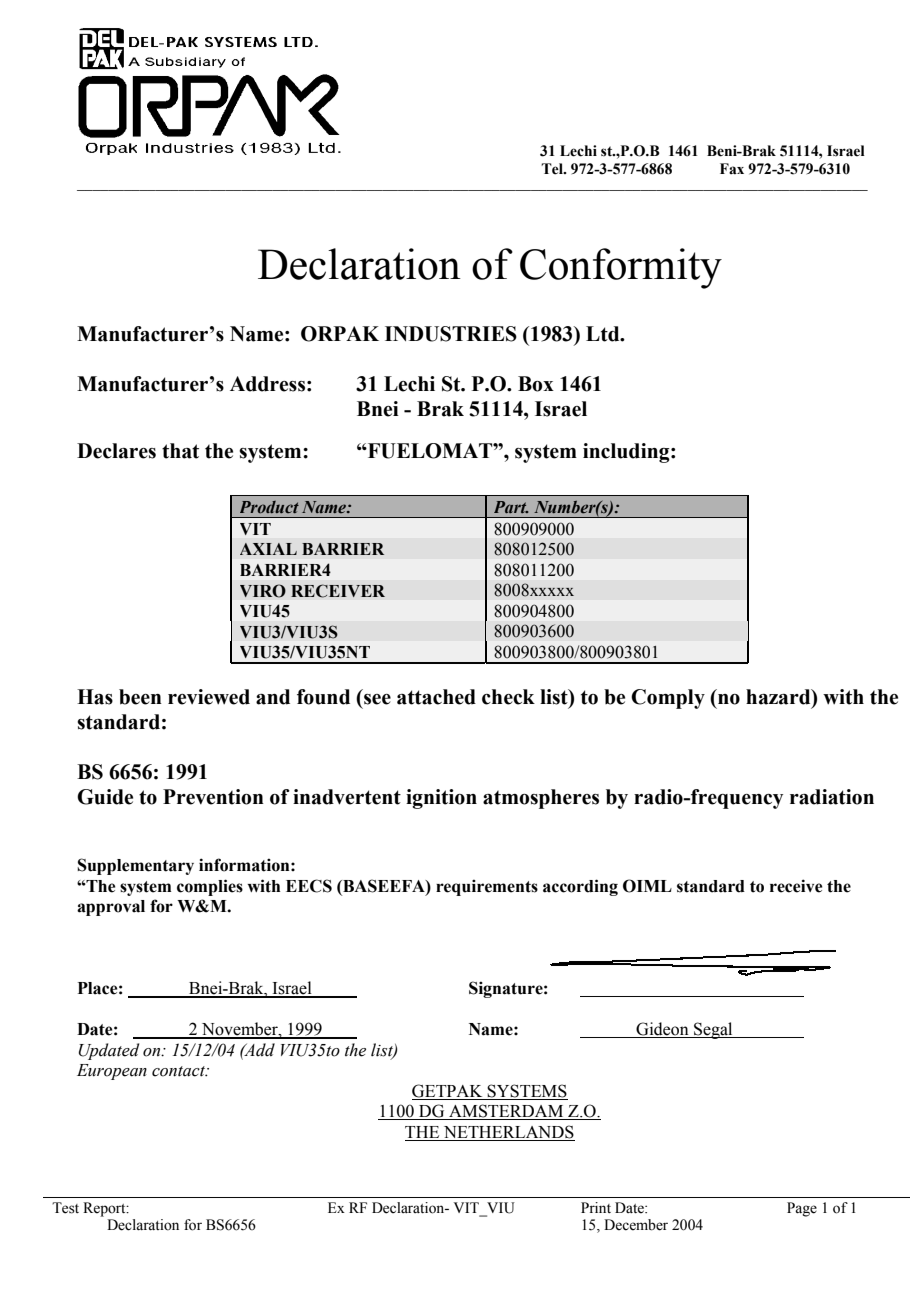  Describe the element at coordinates (536, 384) in the image. I see `Box` at that location.
